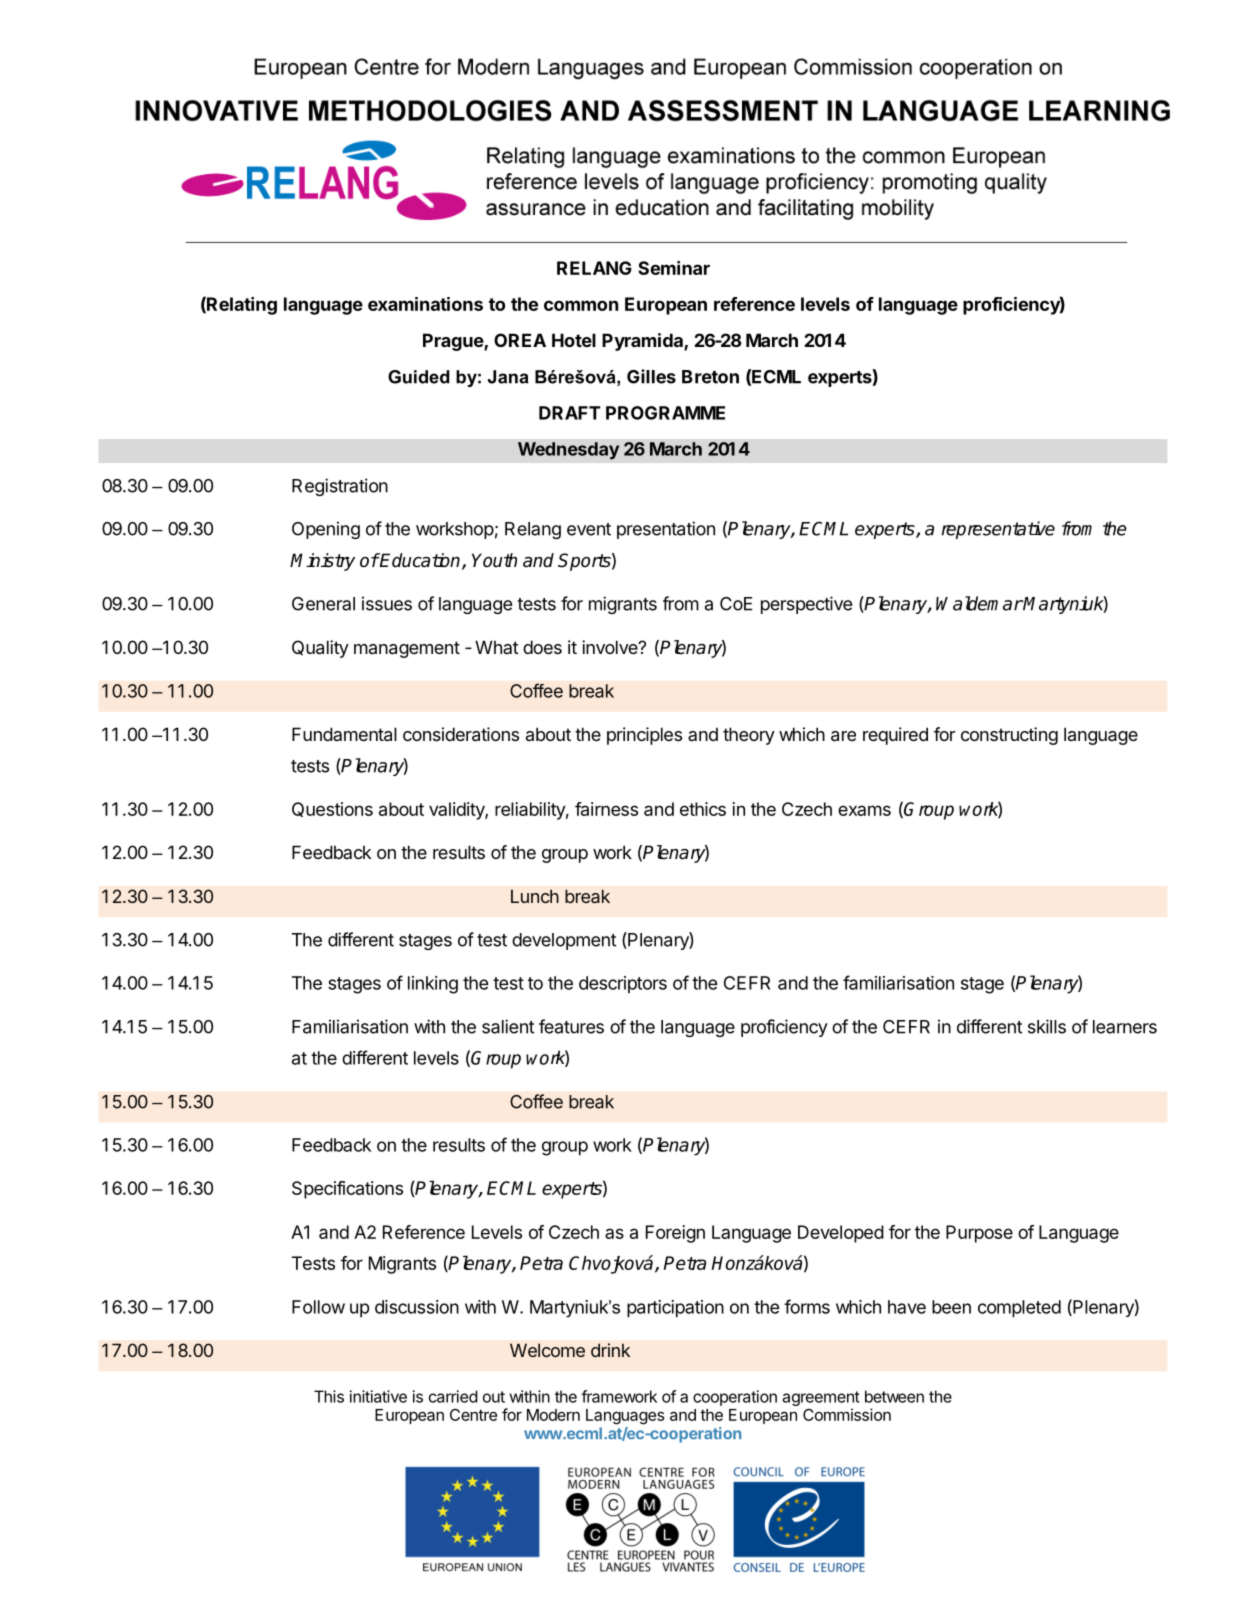 The image size is (1237, 1600). Describe the element at coordinates (749, 736) in the screenshot. I see `theory` at that location.
